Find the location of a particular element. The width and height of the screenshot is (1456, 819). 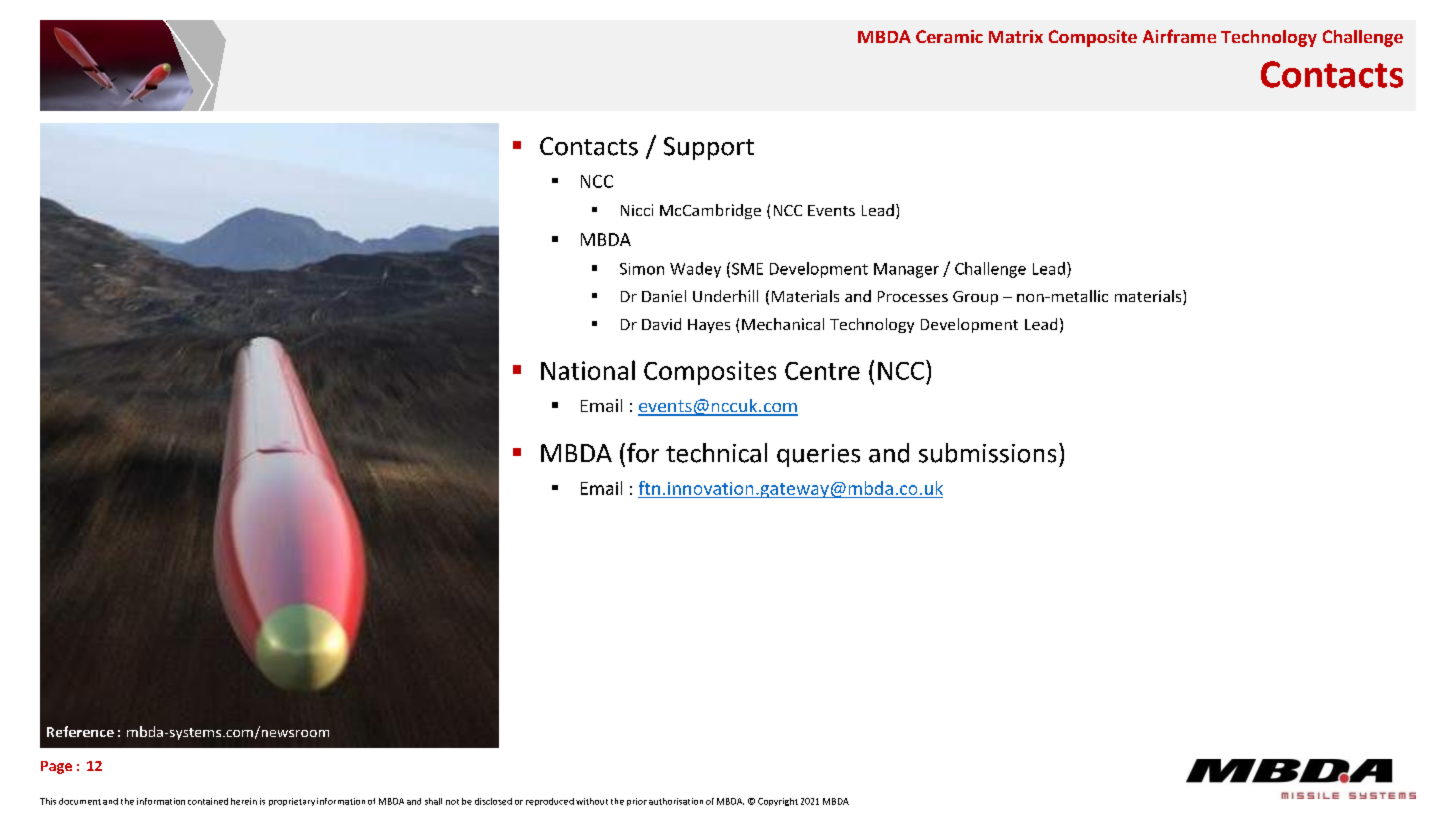

Reference is located at coordinates (80, 731).
